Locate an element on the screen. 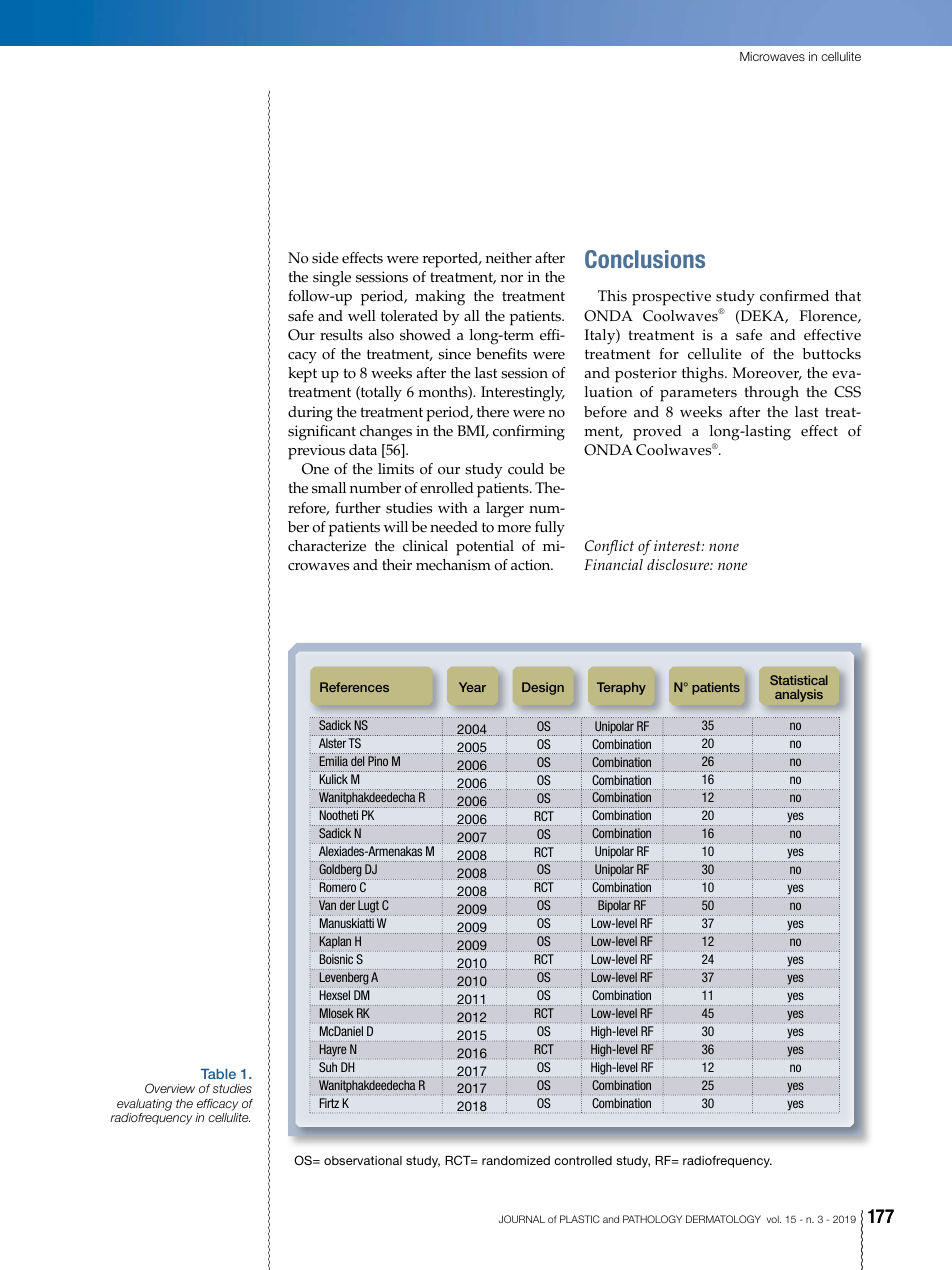 Image resolution: width=952 pixels, height=1270 pixels. Van is located at coordinates (327, 905).
